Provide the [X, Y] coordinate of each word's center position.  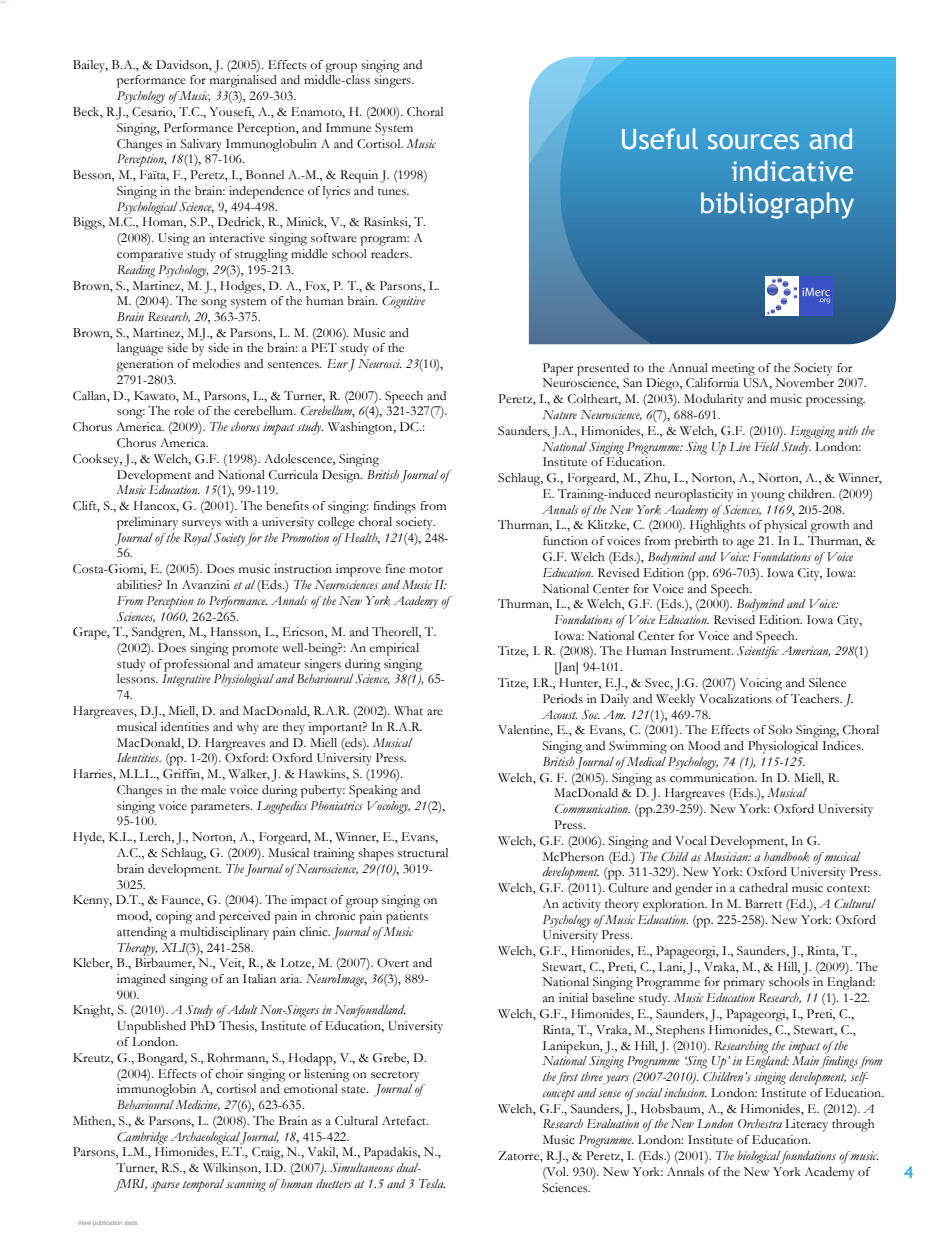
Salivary [201, 145]
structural [423, 853]
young [768, 497]
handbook [786, 856]
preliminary [147, 523]
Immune [348, 127]
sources [753, 142]
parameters [221, 808]
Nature [559, 414]
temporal [203, 1185]
